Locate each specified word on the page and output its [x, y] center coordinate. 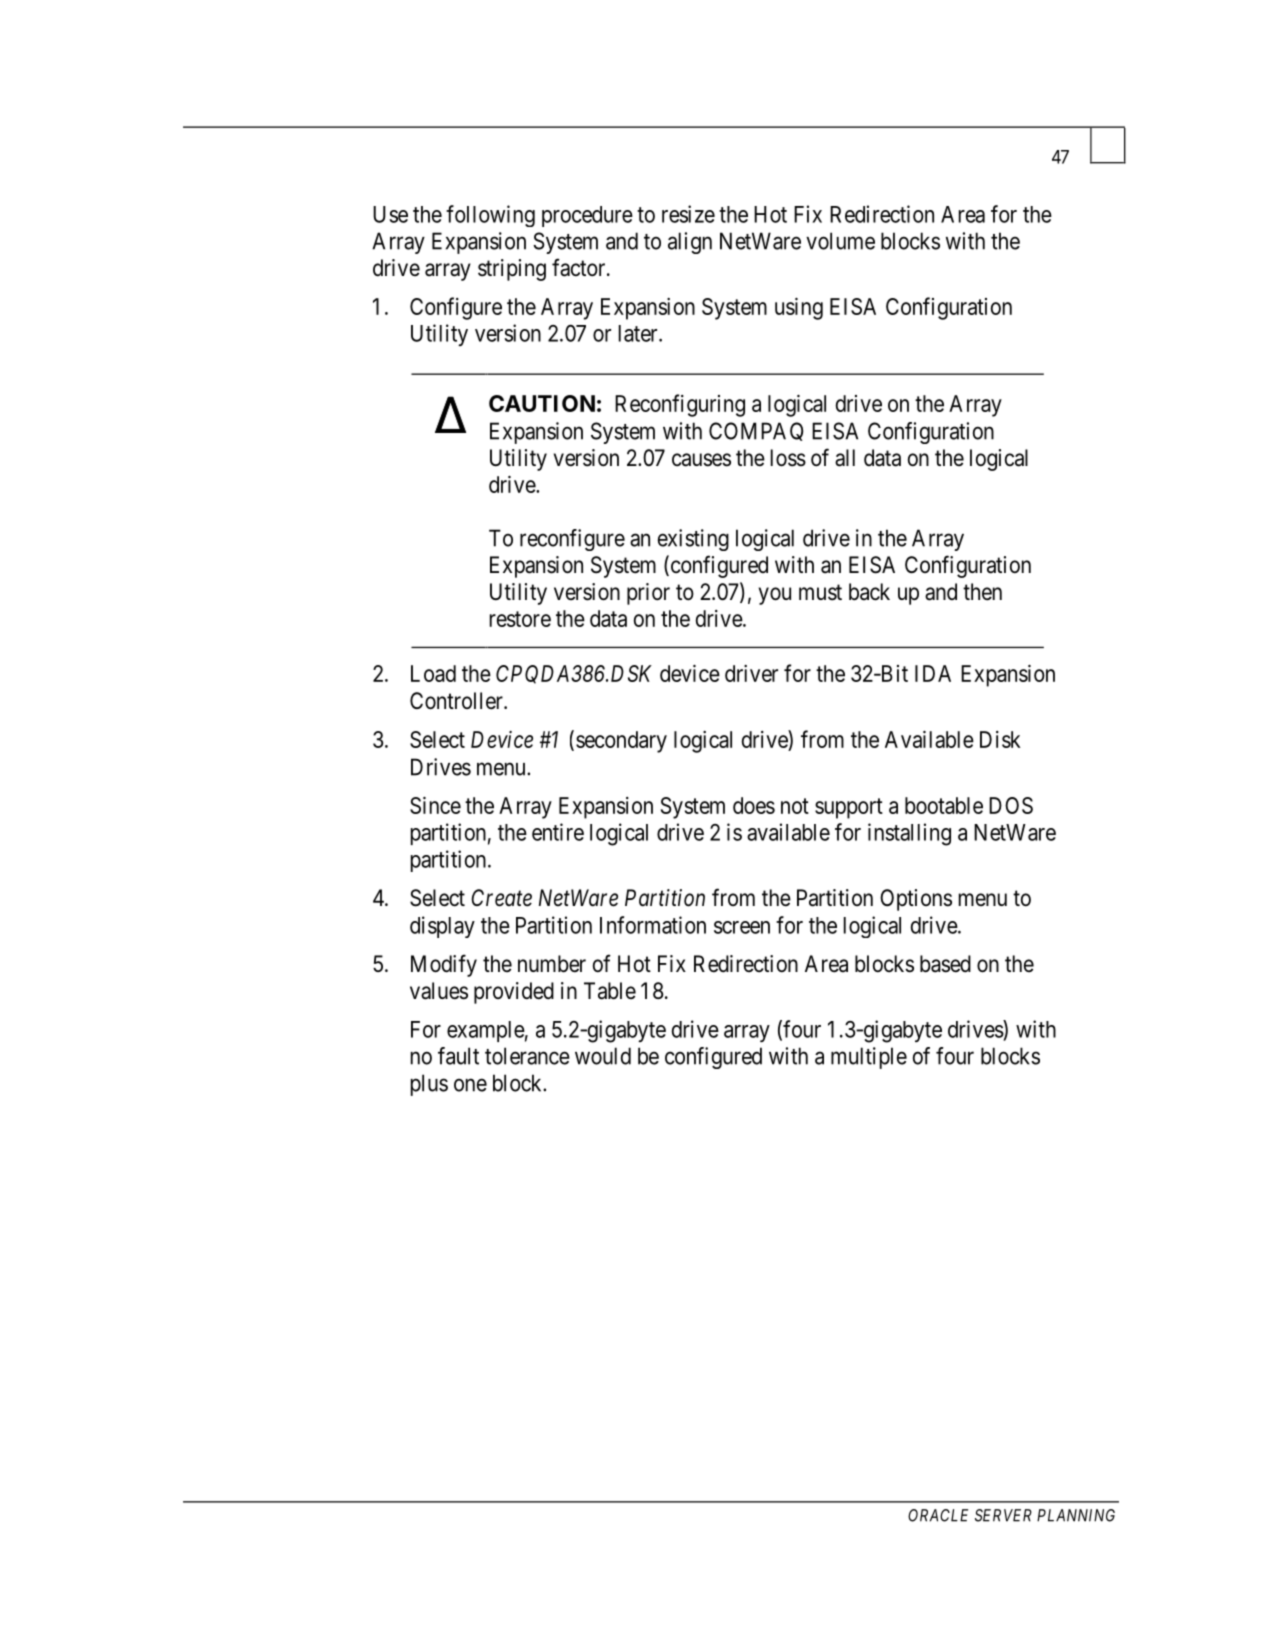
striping [512, 270]
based [945, 964]
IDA [933, 673]
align [690, 243]
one [470, 1085]
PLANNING [1076, 1515]
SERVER [1003, 1515]
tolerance [527, 1056]
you [775, 596]
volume [840, 241]
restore [520, 619]
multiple [869, 1058]
